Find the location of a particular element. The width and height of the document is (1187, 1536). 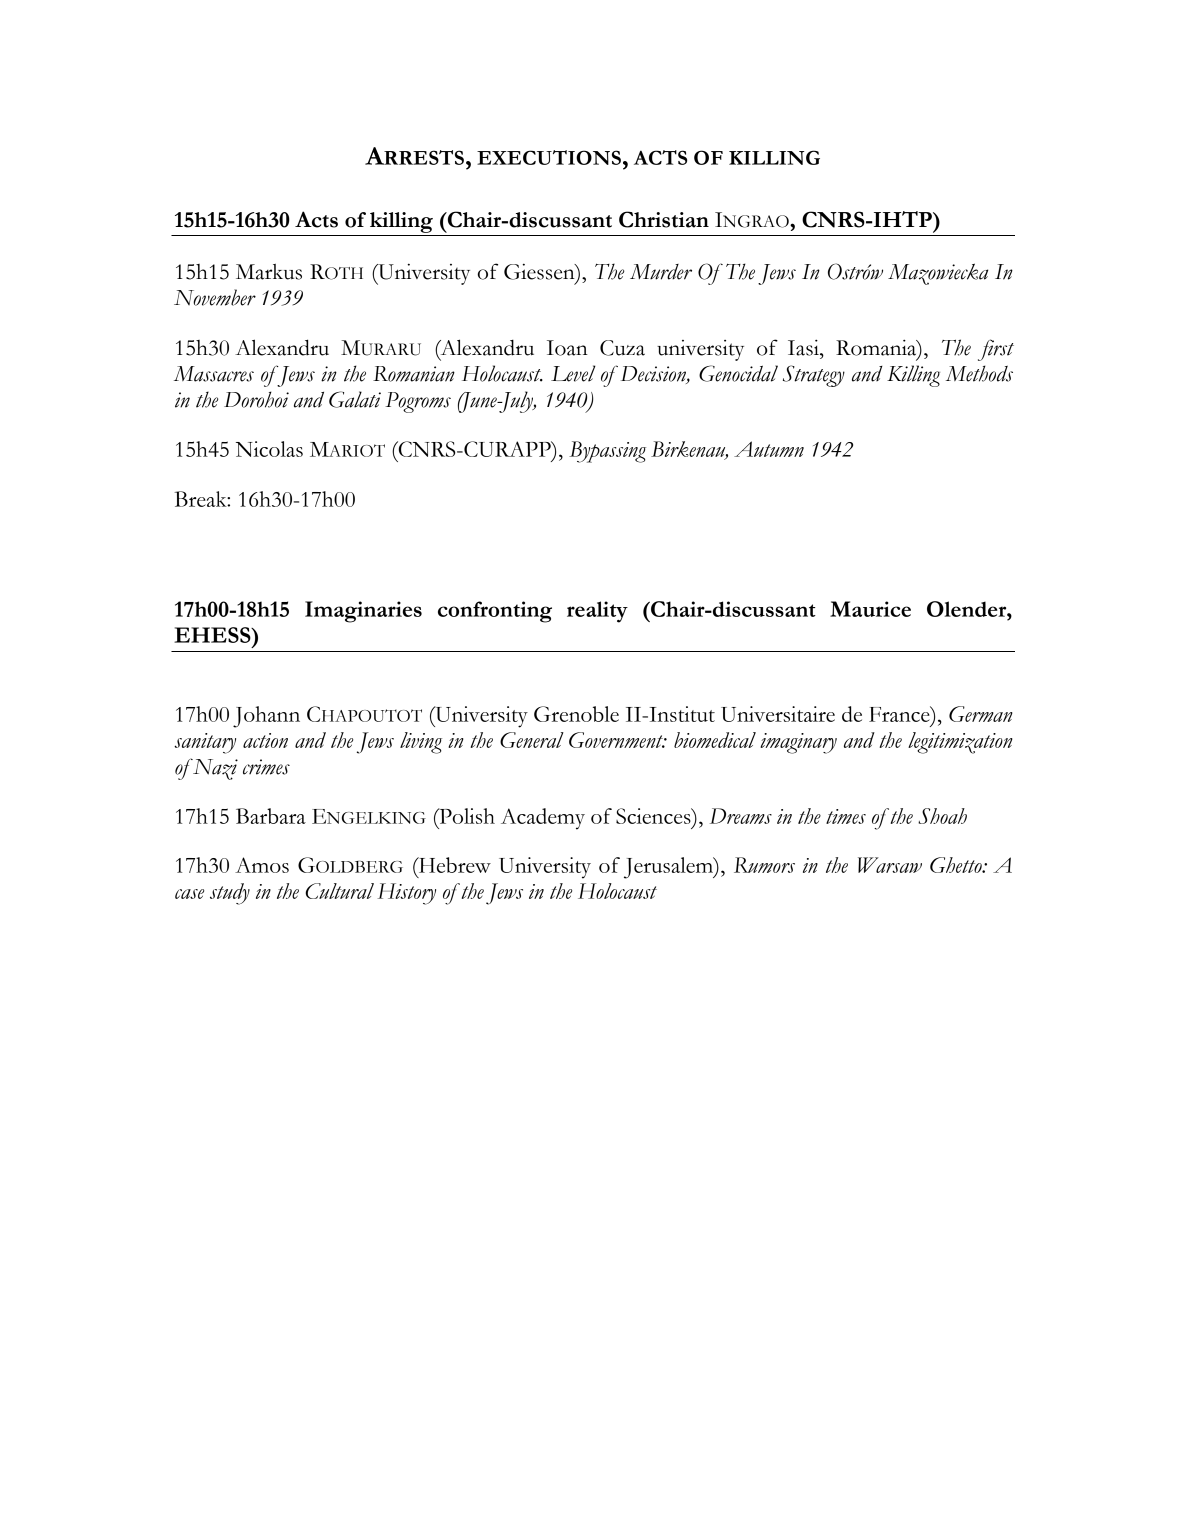

Nicolas is located at coordinates (269, 449).
